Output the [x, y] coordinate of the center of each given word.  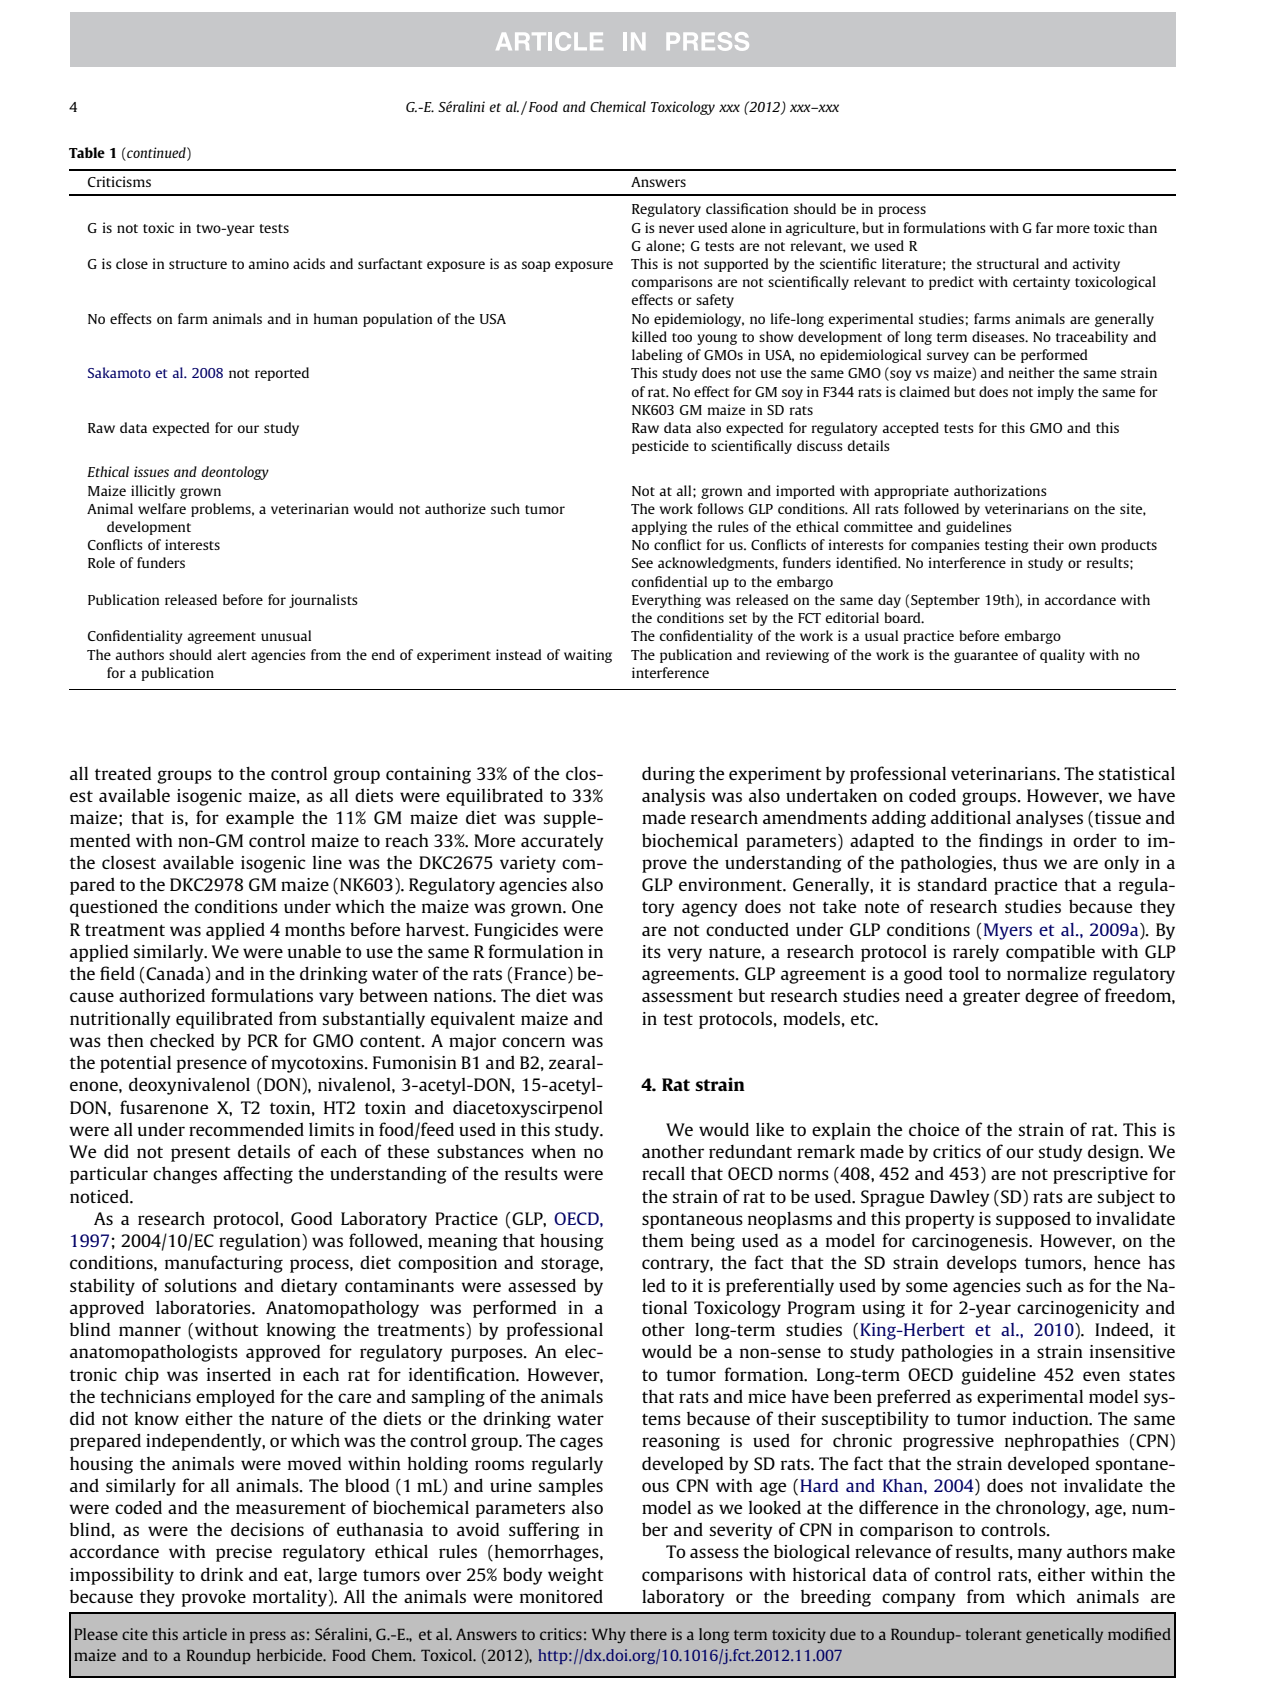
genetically [1064, 1635]
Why [609, 1635]
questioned [114, 908]
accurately [562, 842]
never [677, 229]
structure [198, 264]
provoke [214, 1598]
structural [1008, 263]
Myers [1008, 931]
